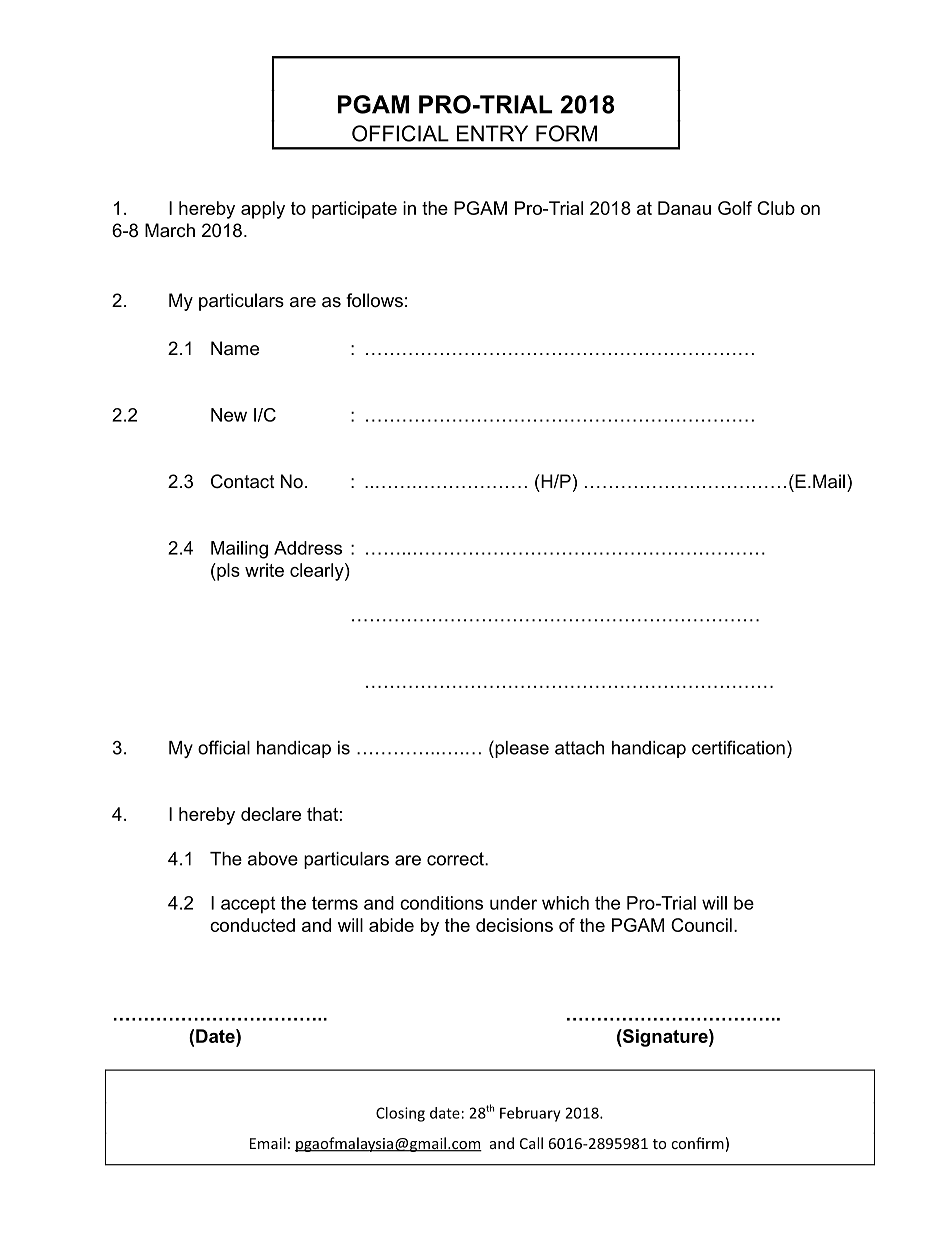 The height and width of the screenshot is (1233, 952). I want to click on certification, so click(738, 747).
